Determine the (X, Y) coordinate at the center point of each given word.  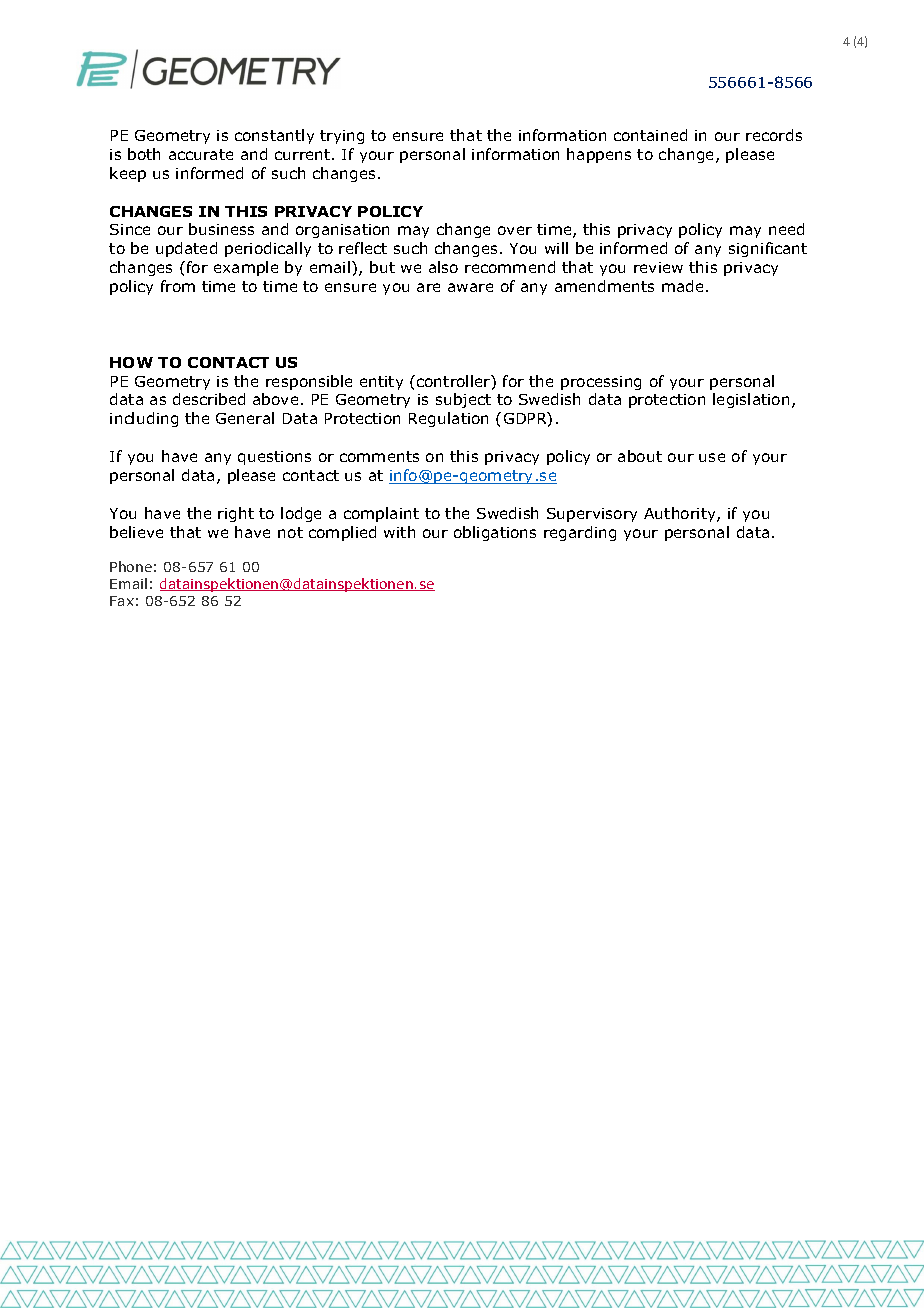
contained (650, 135)
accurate (201, 154)
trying (342, 137)
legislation (751, 400)
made (682, 286)
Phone (131, 566)
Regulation (448, 419)
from (178, 286)
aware (470, 287)
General (245, 418)
